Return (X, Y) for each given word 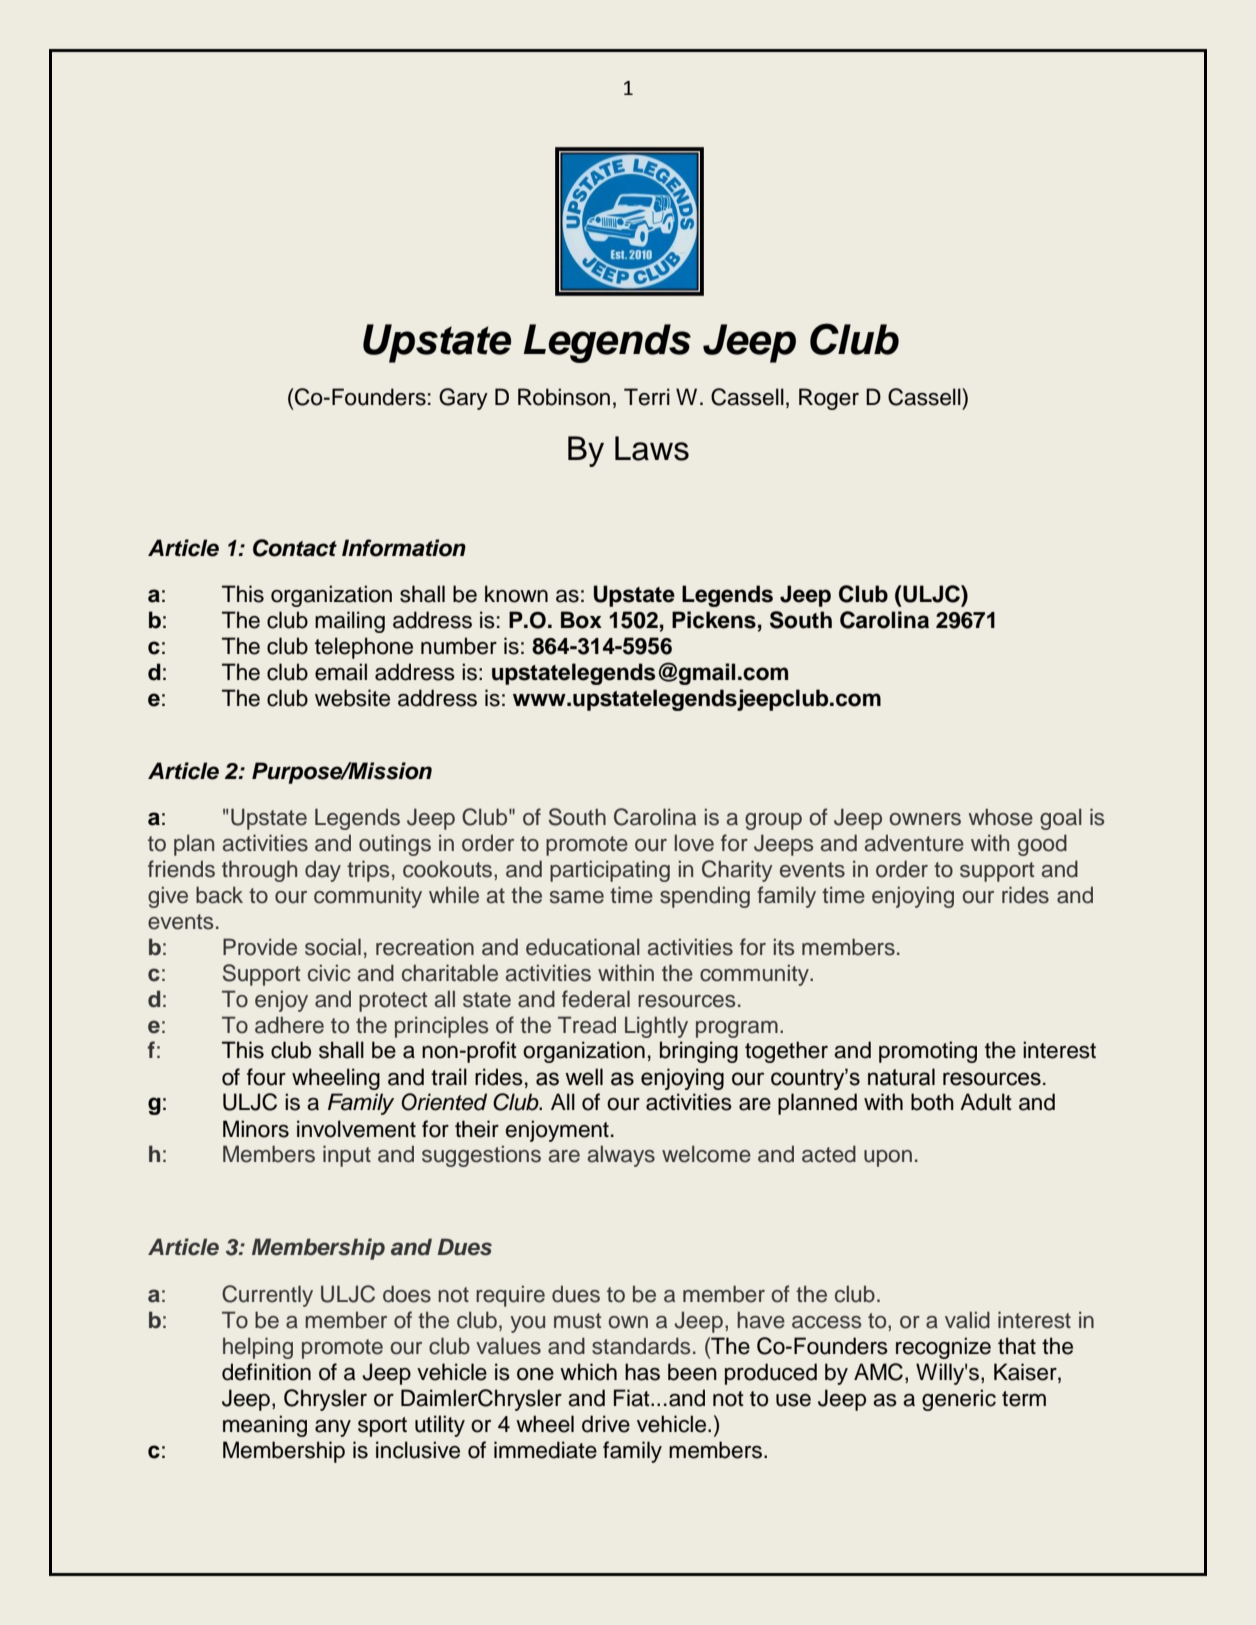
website (352, 698)
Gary (463, 399)
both (932, 1102)
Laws (652, 448)
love (694, 843)
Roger (829, 399)
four (266, 1077)
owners (925, 819)
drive (606, 1424)
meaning (265, 1426)
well (584, 1077)
